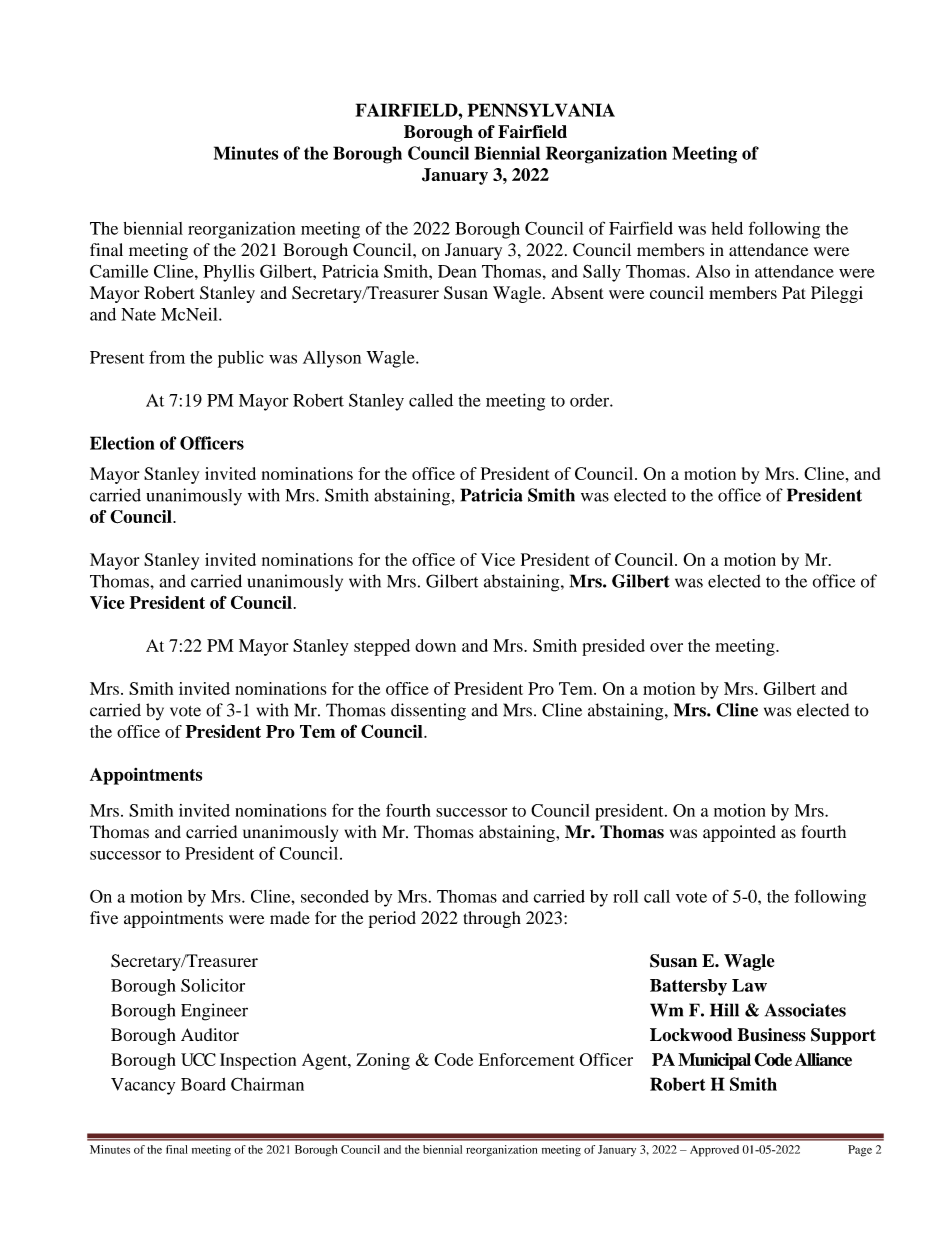 Image resolution: width=952 pixels, height=1233 pixels. I want to click on through, so click(492, 919).
